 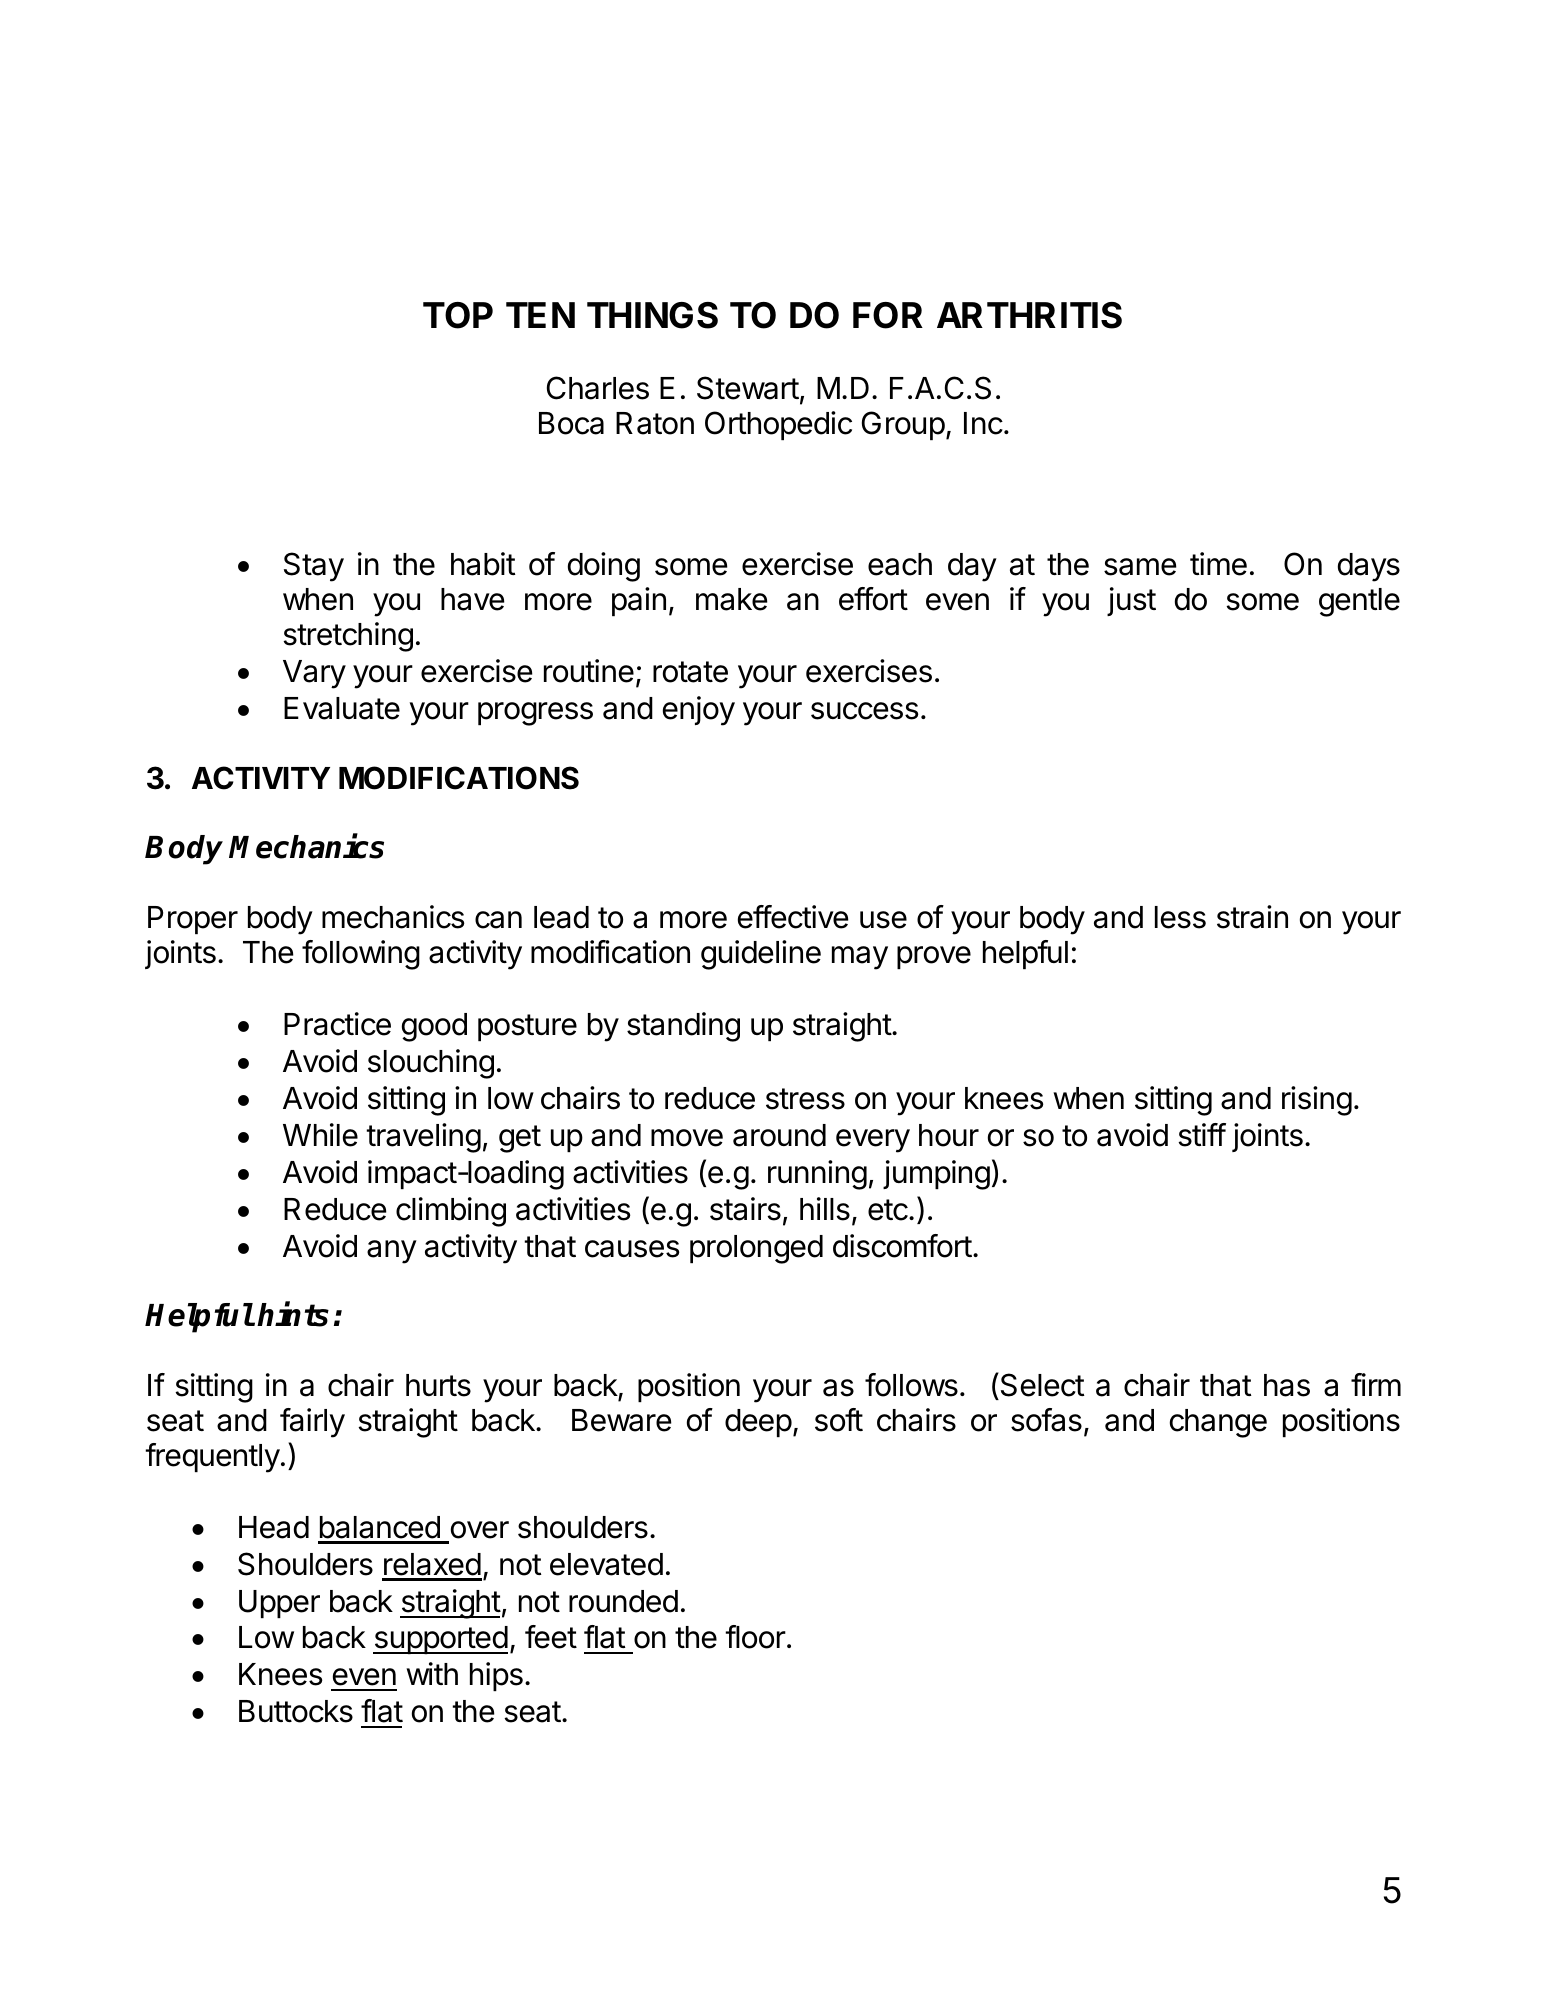 What do you see at coordinates (864, 711) in the screenshot?
I see `success` at bounding box center [864, 711].
